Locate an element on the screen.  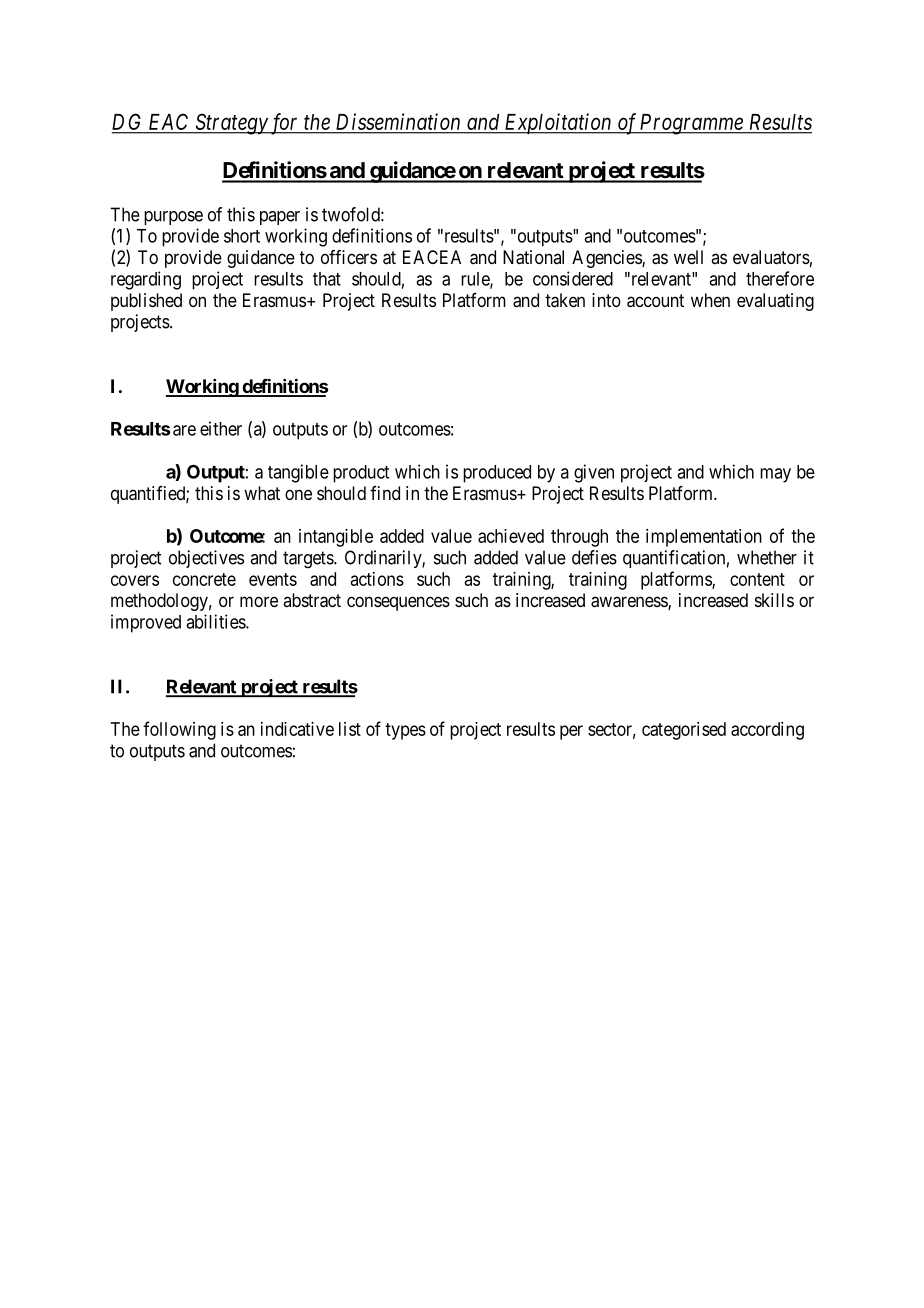
Strategy is located at coordinates (231, 124).
